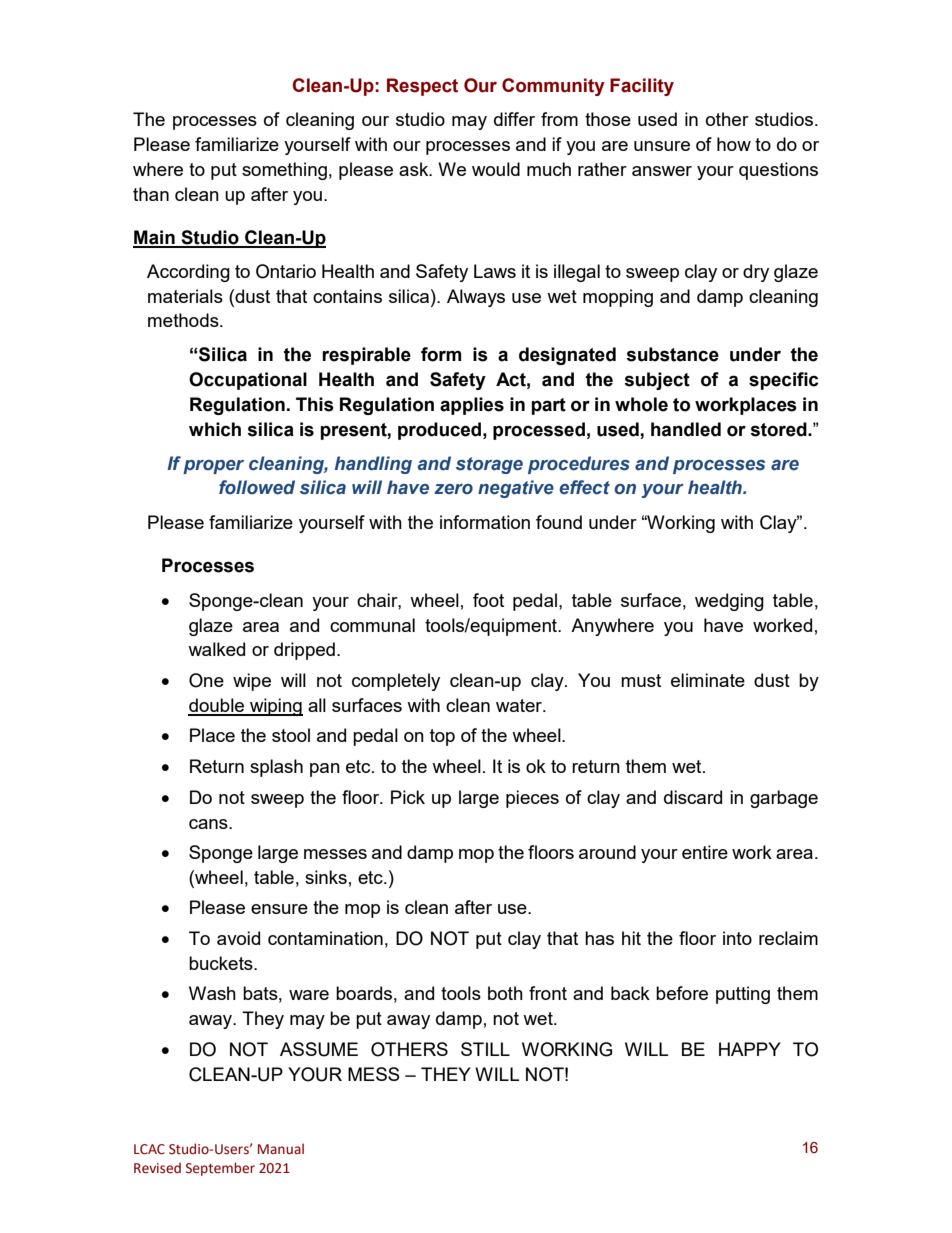 The width and height of the screenshot is (952, 1233). Describe the element at coordinates (220, 1169) in the screenshot. I see `September` at that location.
